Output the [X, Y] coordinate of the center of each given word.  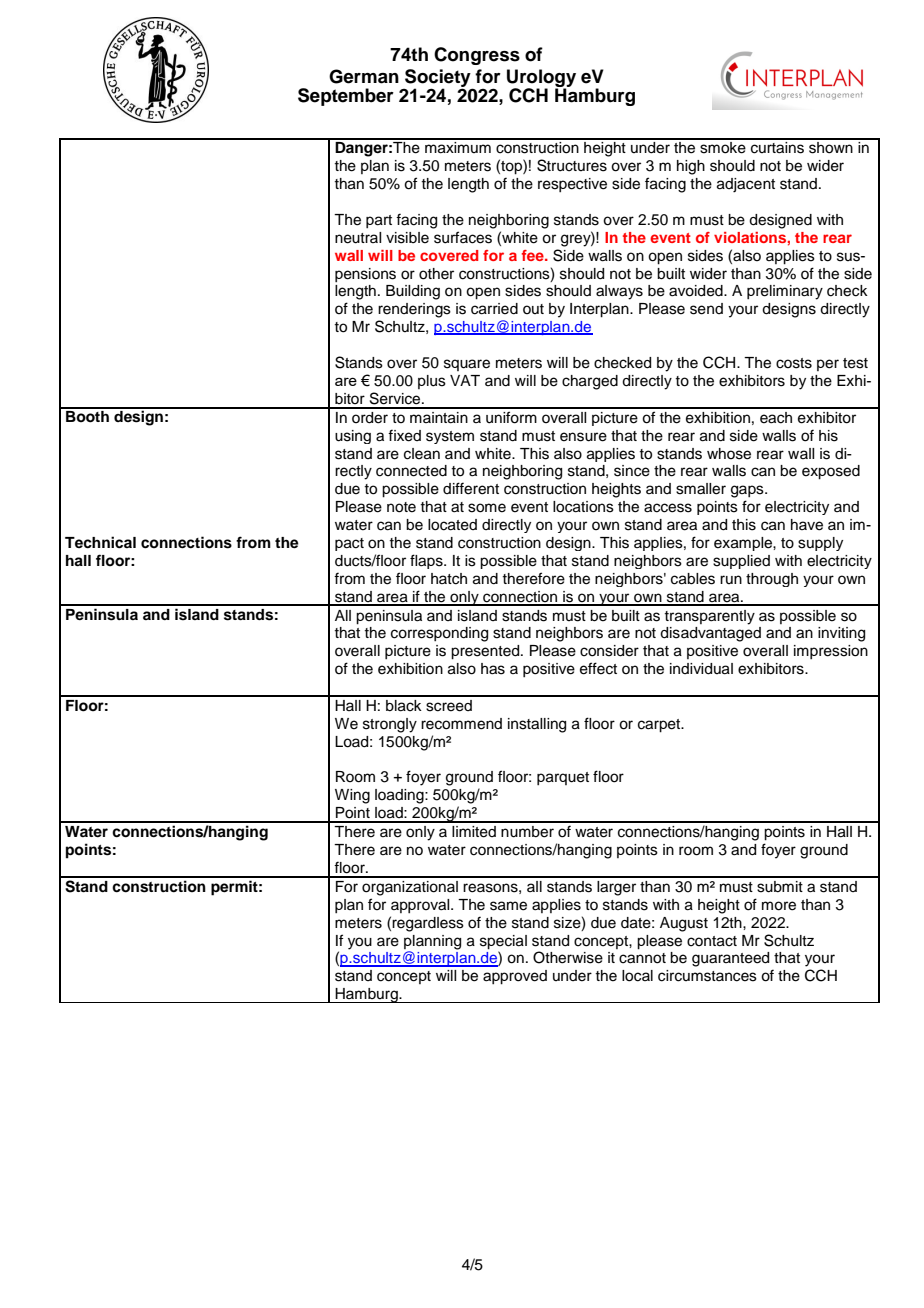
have [807, 525]
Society [439, 79]
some [487, 508]
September [346, 97]
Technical [100, 542]
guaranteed [730, 959]
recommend [461, 724]
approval [421, 906]
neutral [358, 238]
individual [701, 669]
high [691, 167]
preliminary [785, 292]
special [503, 942]
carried [494, 309]
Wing [352, 796]
